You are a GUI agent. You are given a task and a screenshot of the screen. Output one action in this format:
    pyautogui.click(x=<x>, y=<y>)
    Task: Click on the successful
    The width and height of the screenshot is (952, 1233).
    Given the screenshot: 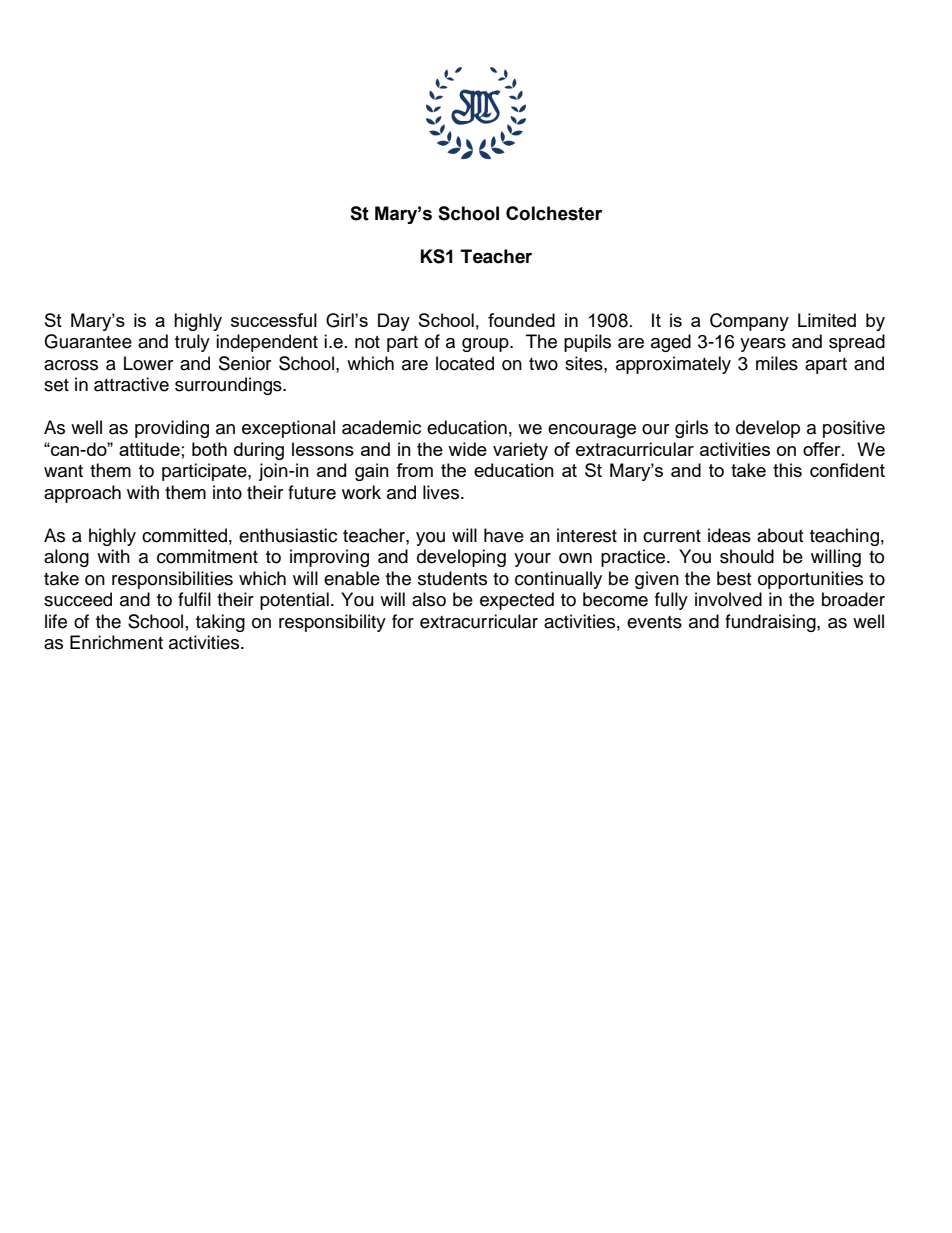 What is the action you would take?
    pyautogui.click(x=274, y=320)
